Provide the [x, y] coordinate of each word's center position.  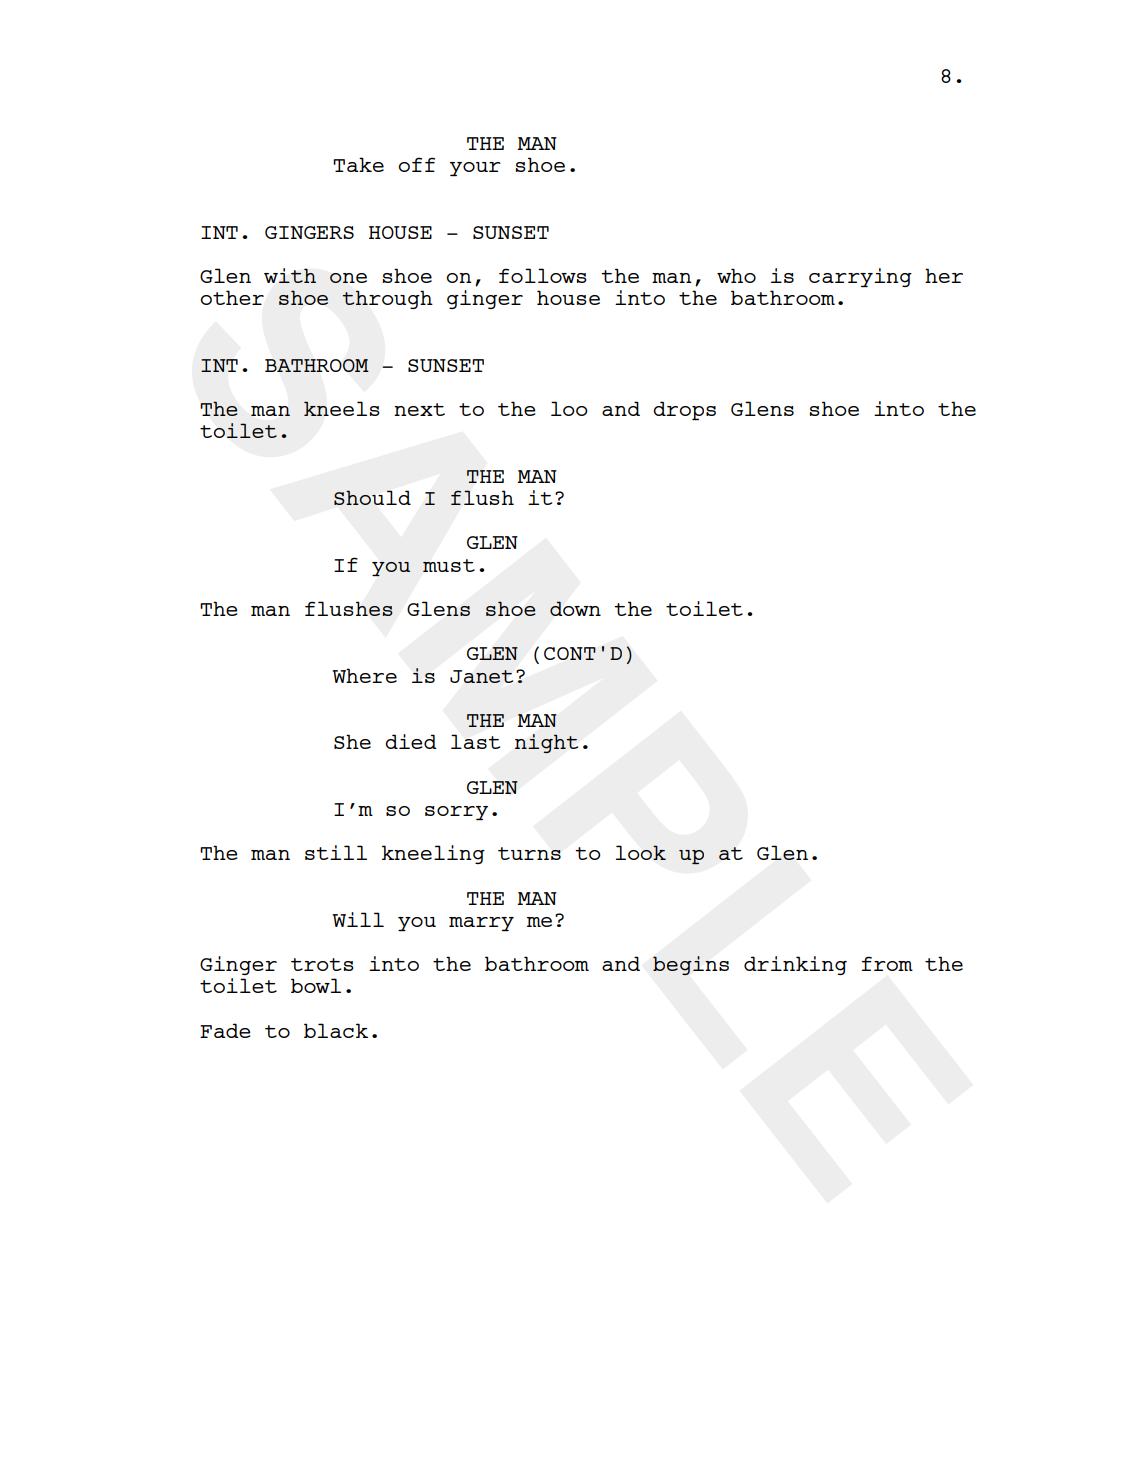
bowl [316, 985]
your [475, 169]
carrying [860, 277]
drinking [795, 965]
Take [358, 164]
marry [481, 924]
